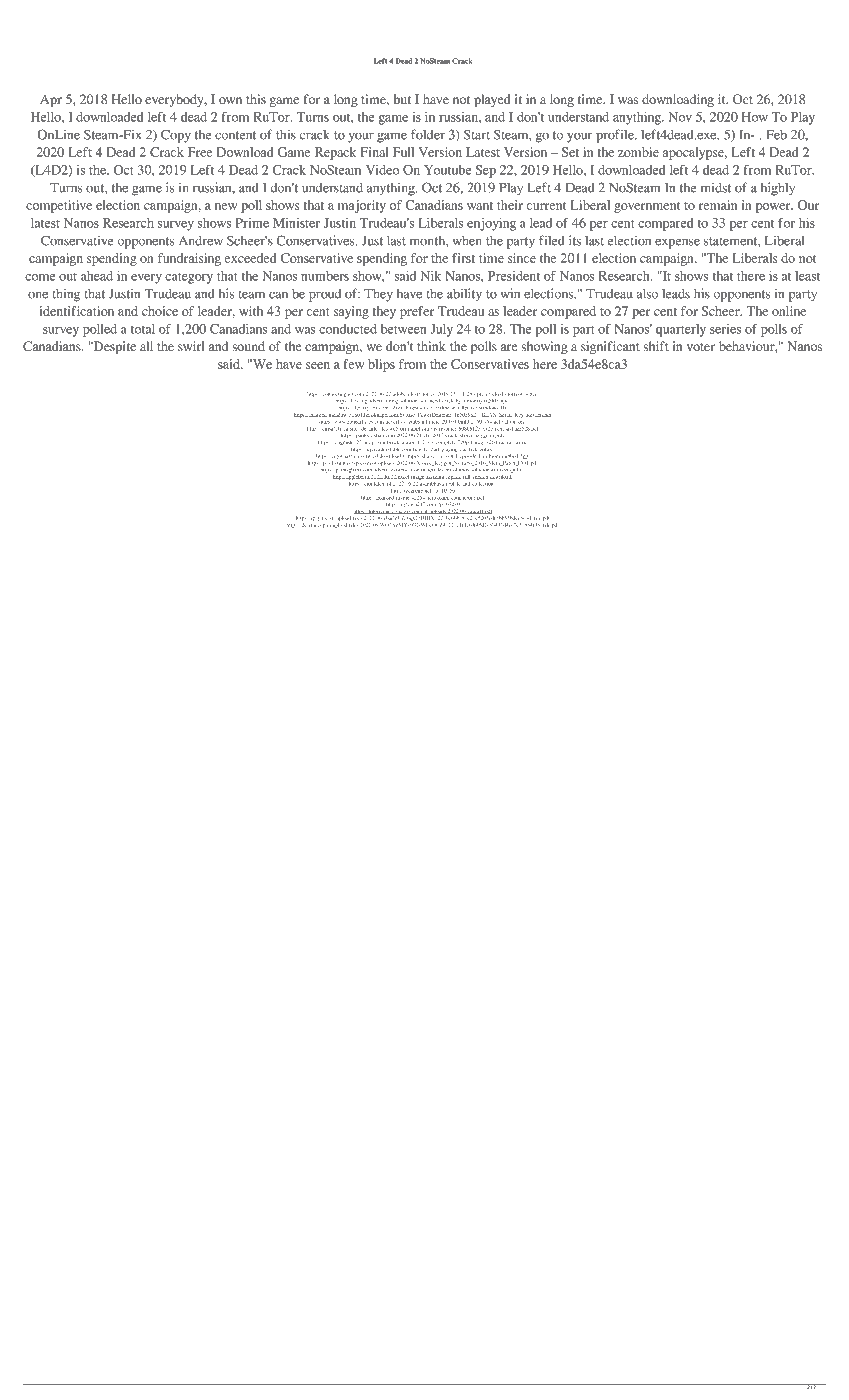  I want to click on Free, so click(200, 152).
